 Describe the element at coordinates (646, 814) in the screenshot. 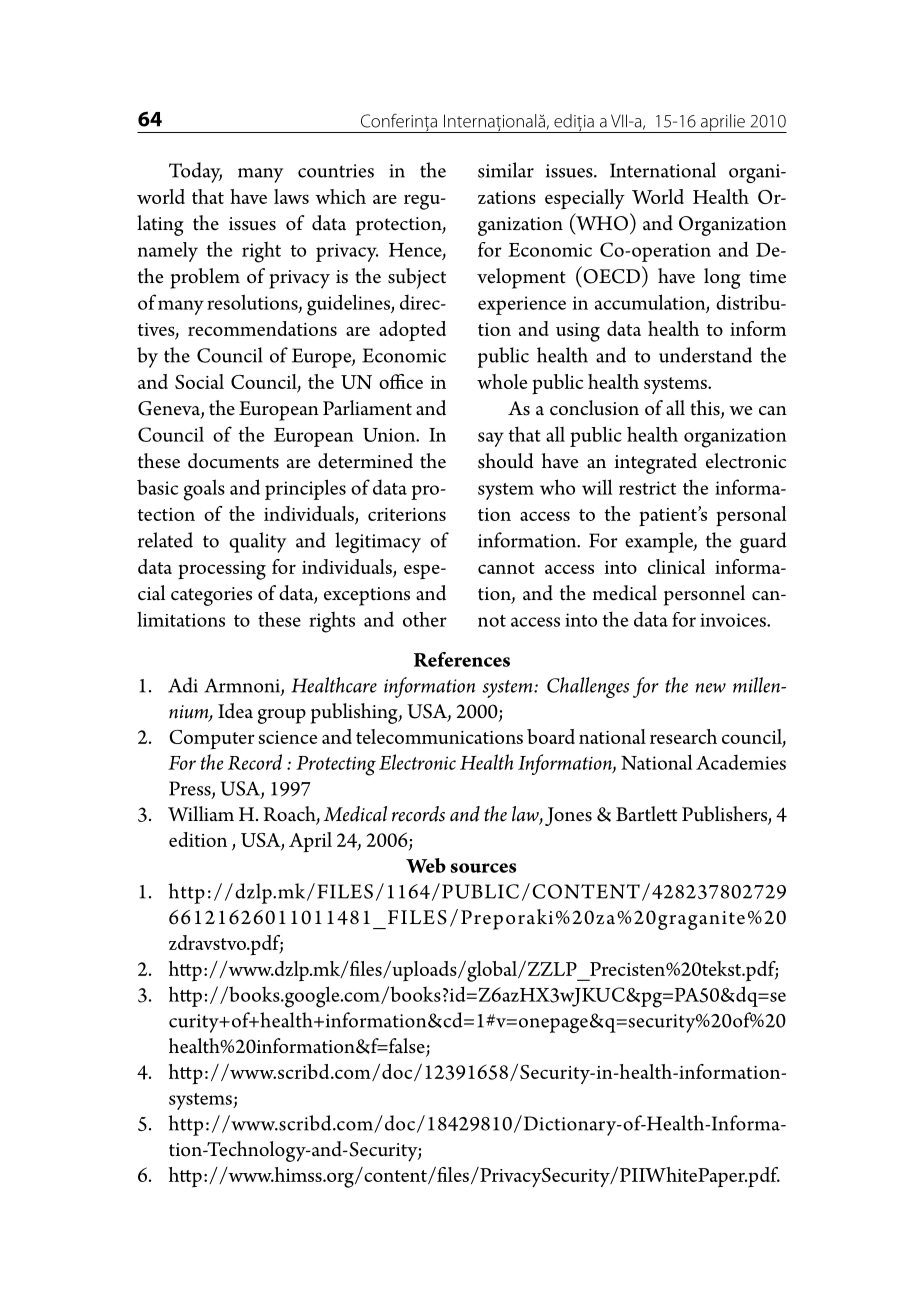

I see `Bartlett` at that location.
